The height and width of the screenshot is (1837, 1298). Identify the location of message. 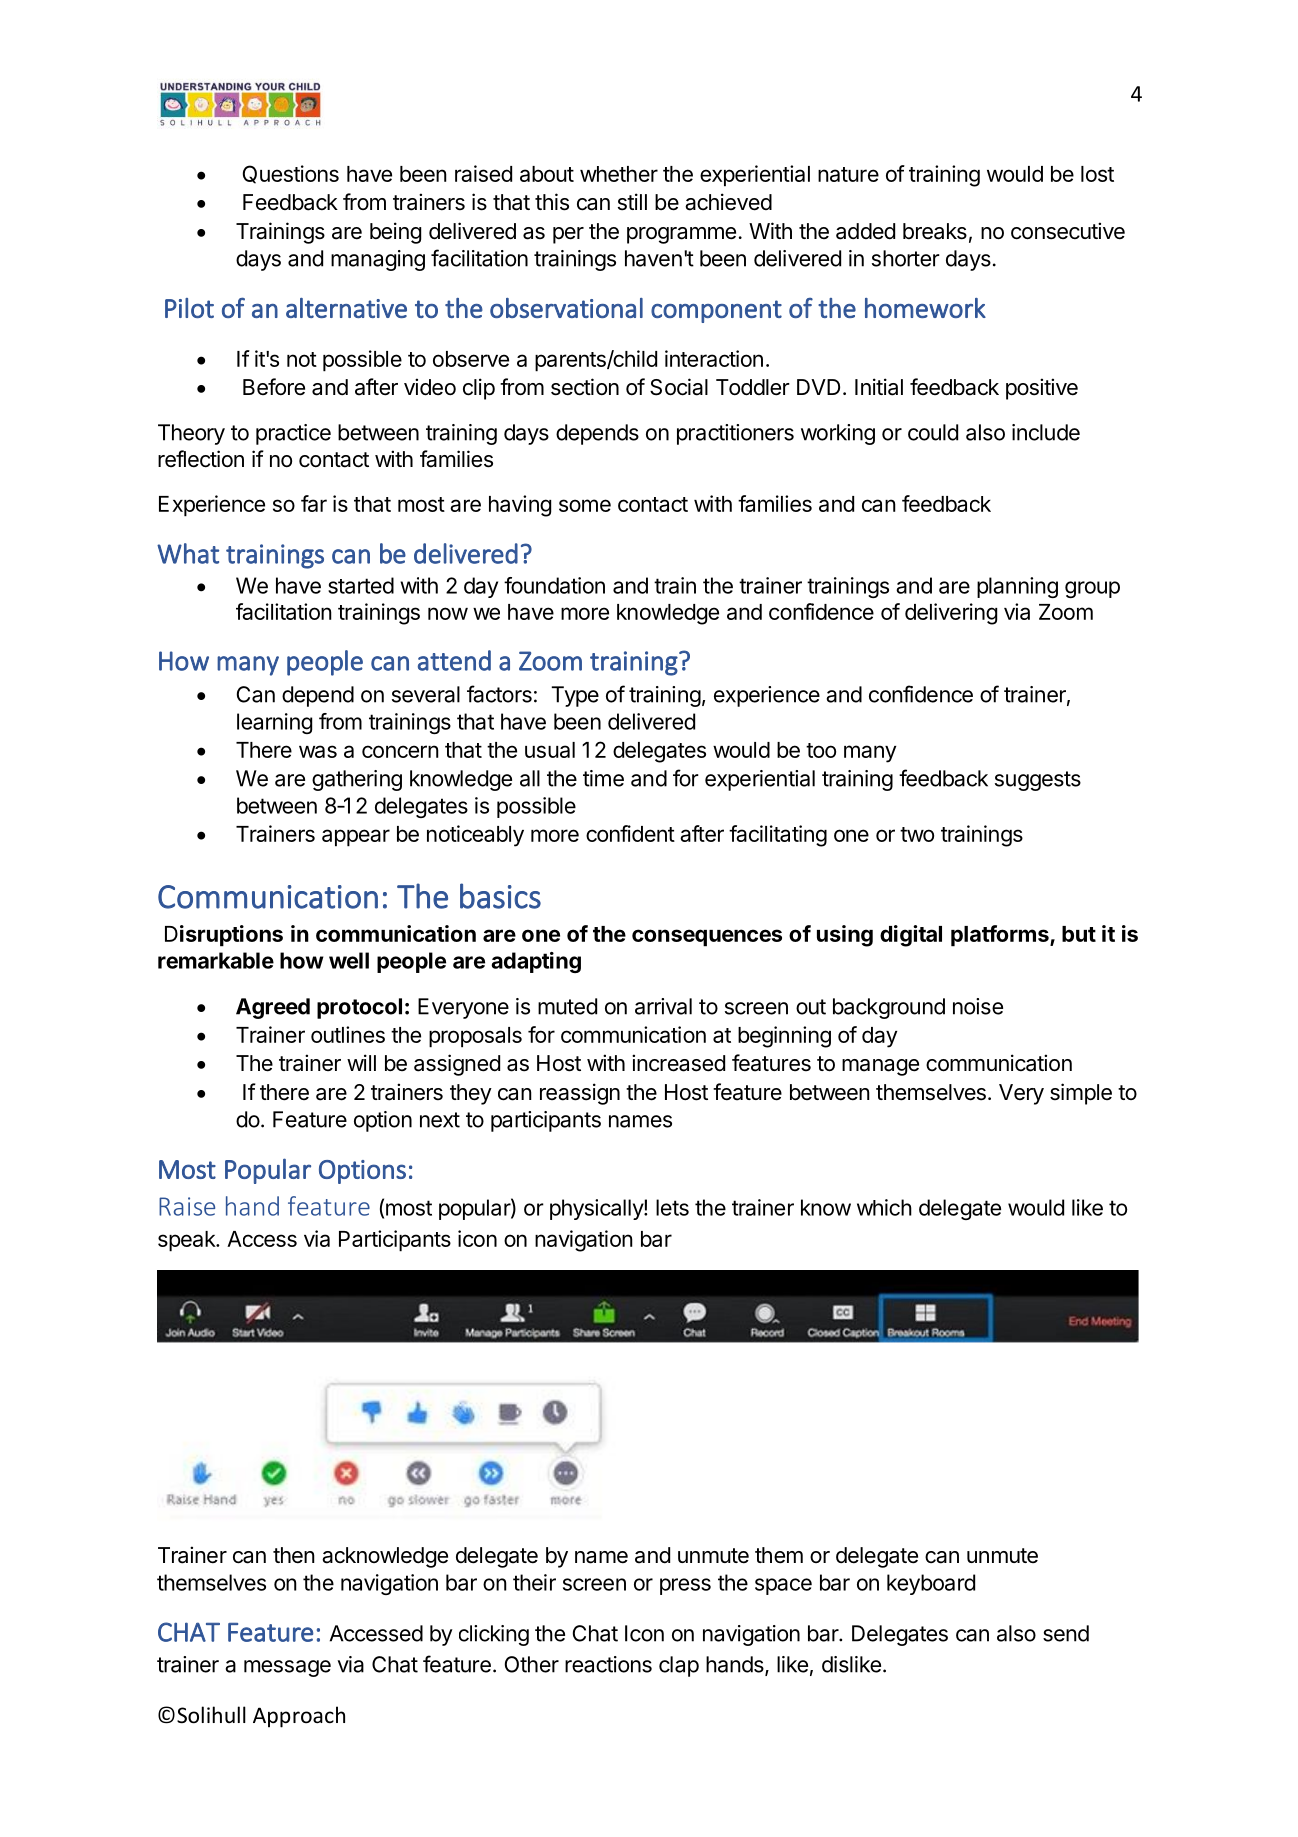
(287, 1668).
